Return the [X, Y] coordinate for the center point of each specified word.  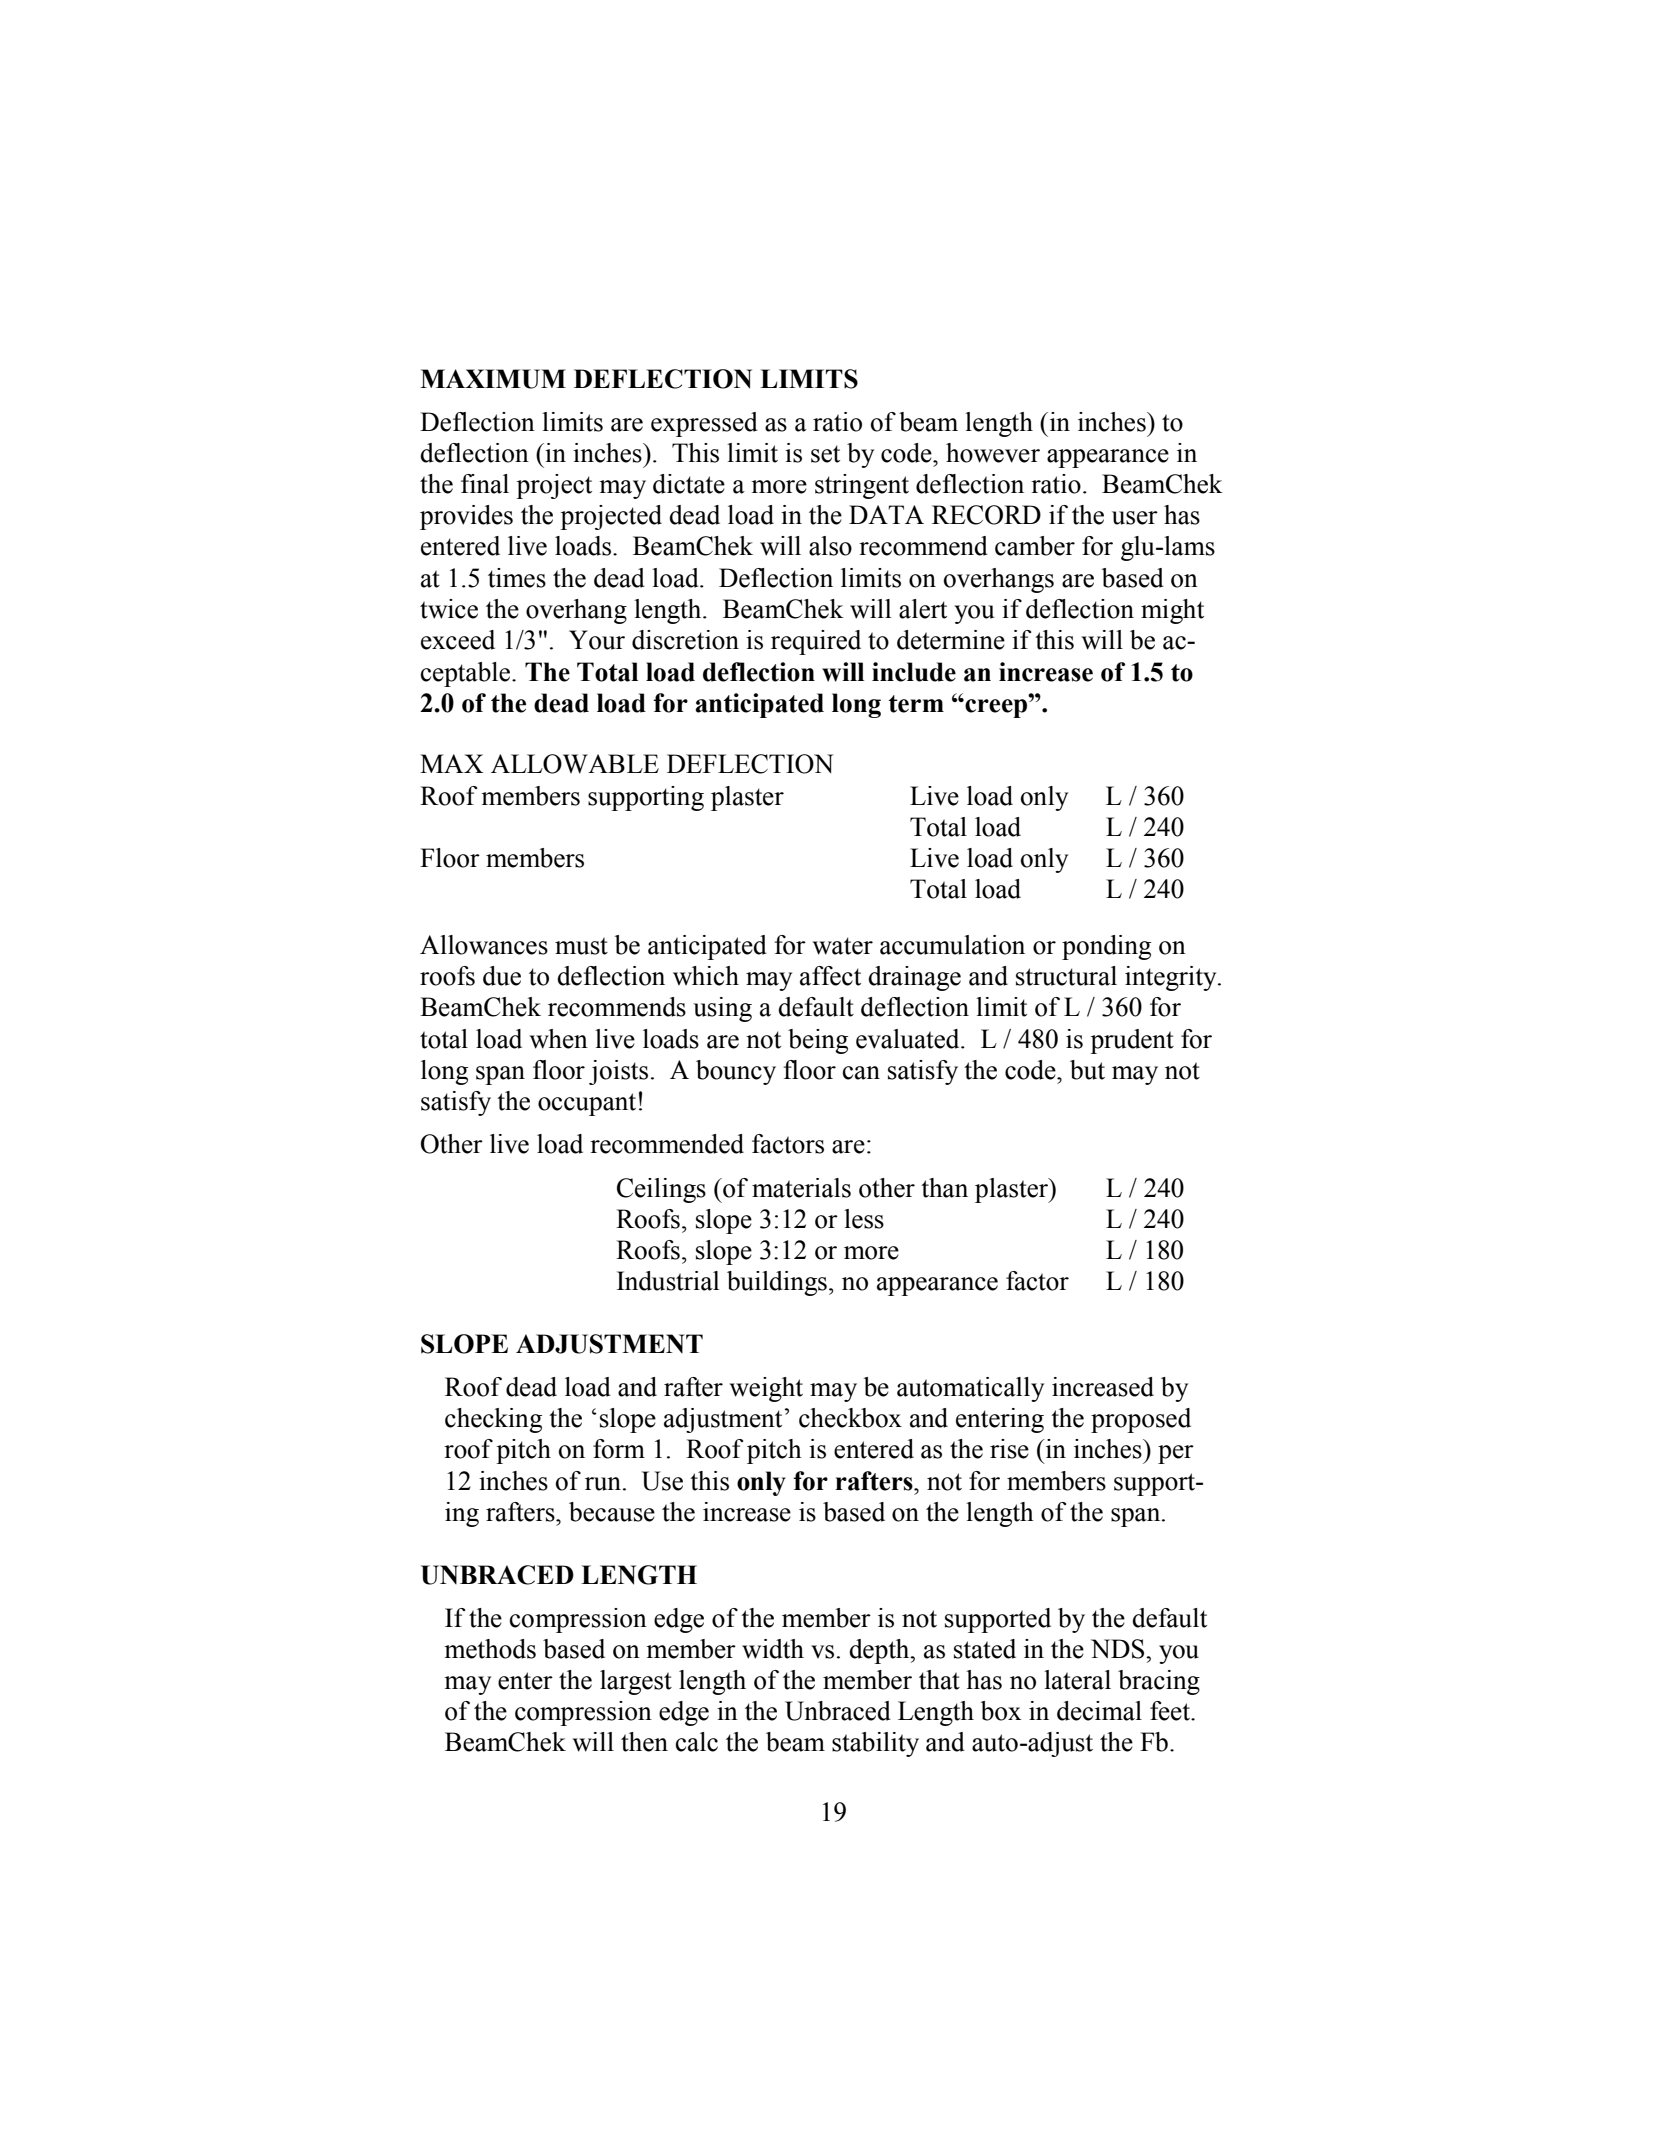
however [993, 453]
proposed [1141, 1420]
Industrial [668, 1281]
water [843, 946]
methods [490, 1649]
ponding [1106, 947]
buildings [777, 1283]
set [825, 454]
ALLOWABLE [575, 764]
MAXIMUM [493, 379]
